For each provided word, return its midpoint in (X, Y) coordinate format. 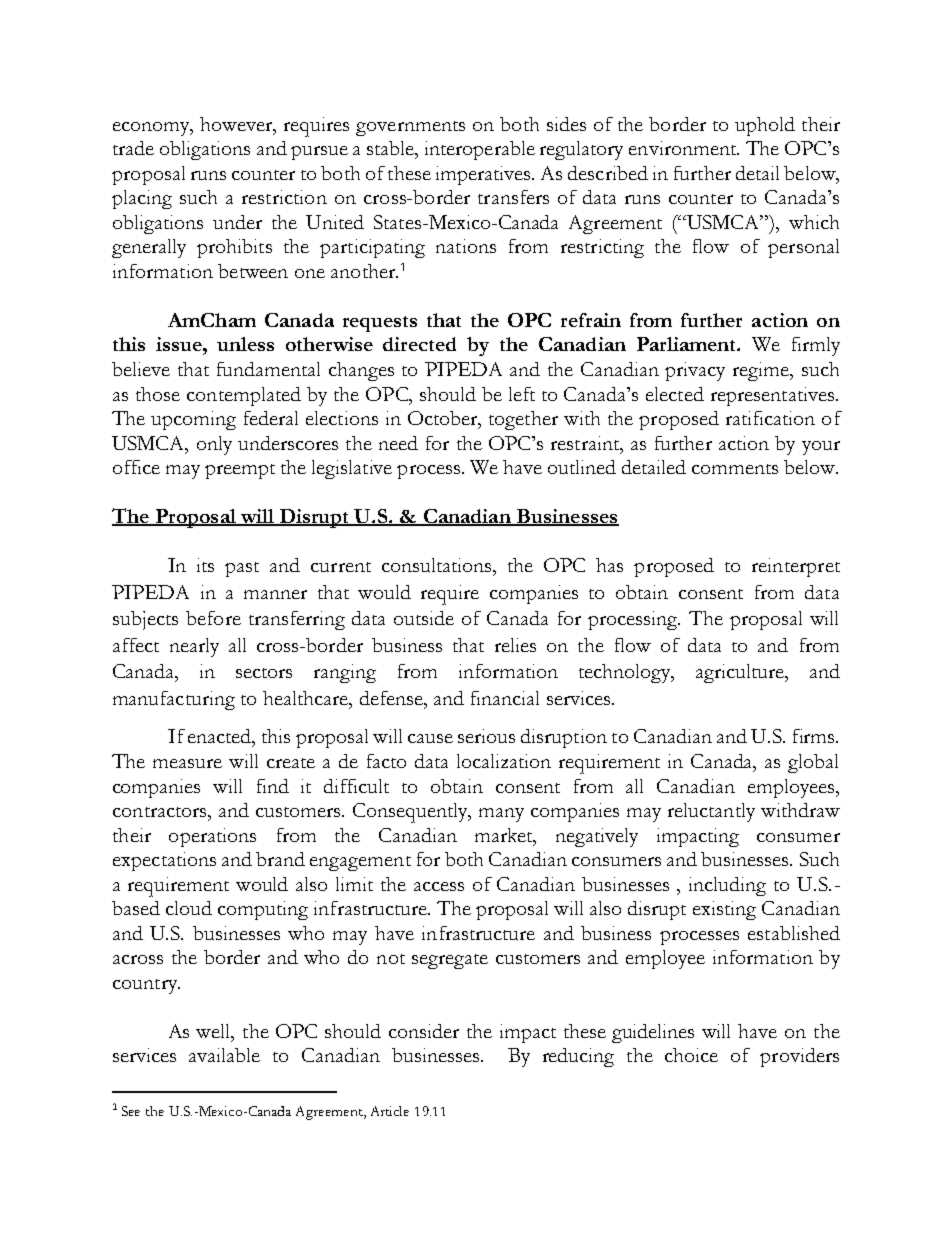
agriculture (741, 673)
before (213, 618)
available (224, 1055)
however (237, 125)
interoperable (480, 150)
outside (424, 618)
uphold (765, 126)
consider (424, 1031)
